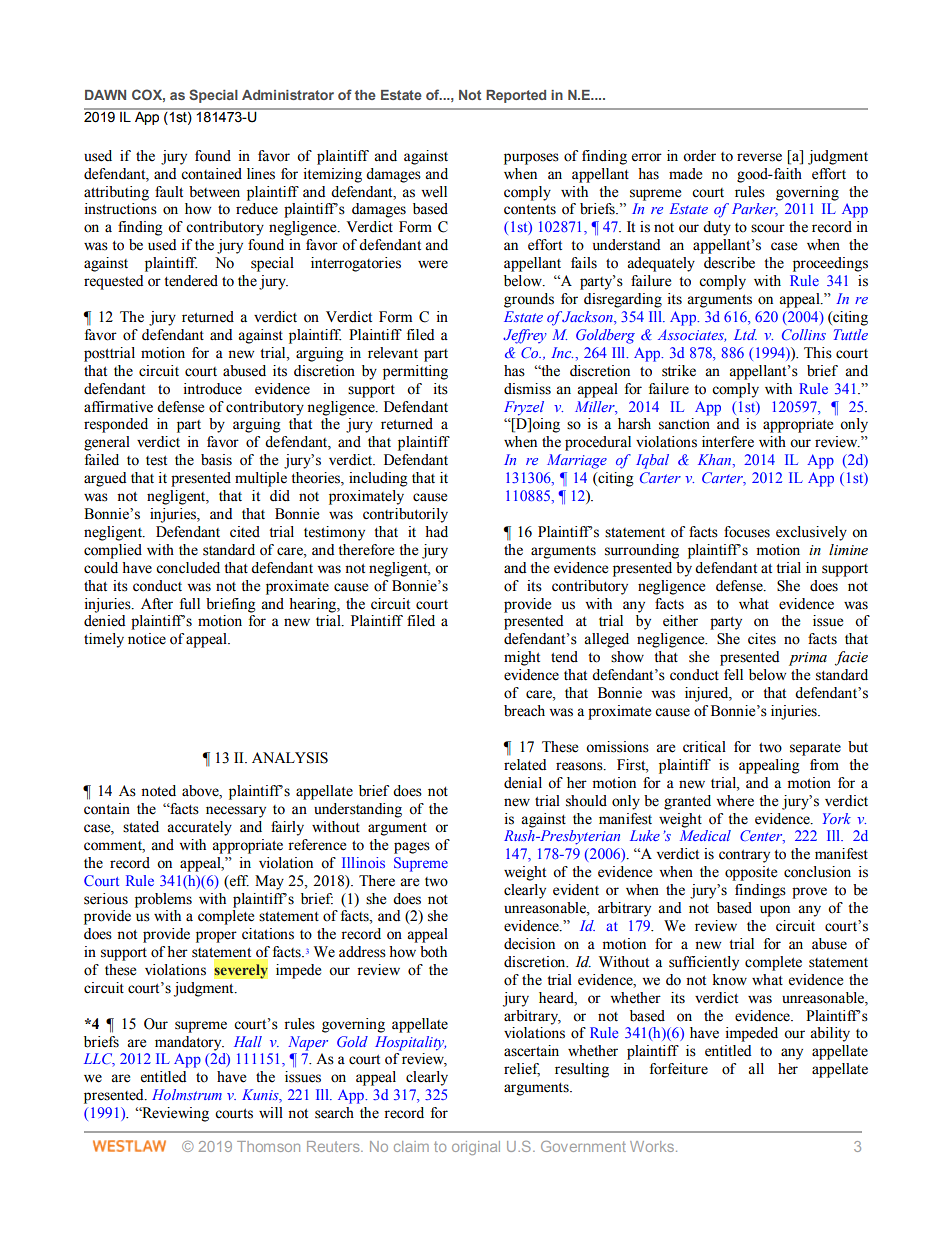 This screenshot has width=952, height=1233. I want to click on opposite, so click(751, 873).
